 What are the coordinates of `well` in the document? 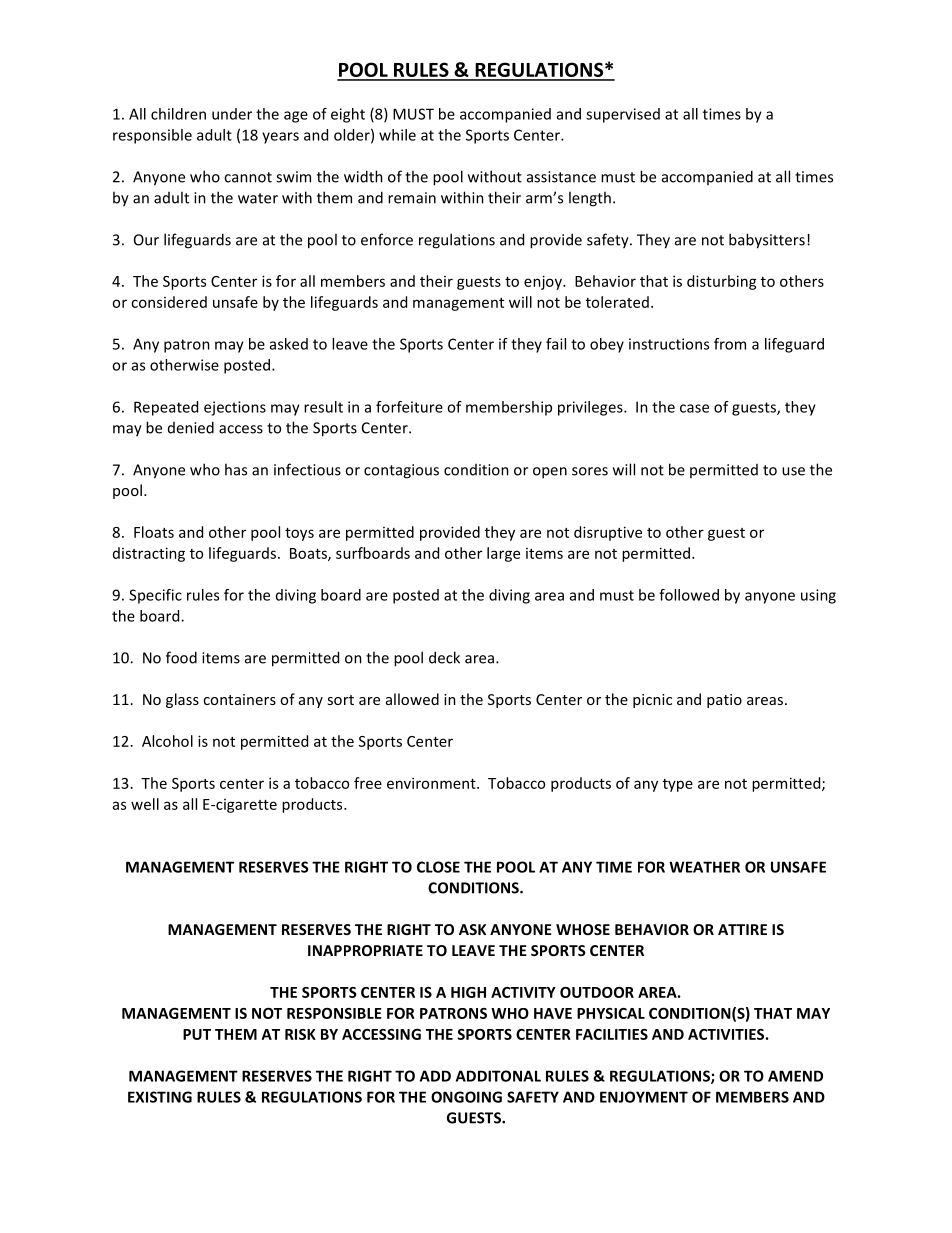 It's located at (145, 804).
